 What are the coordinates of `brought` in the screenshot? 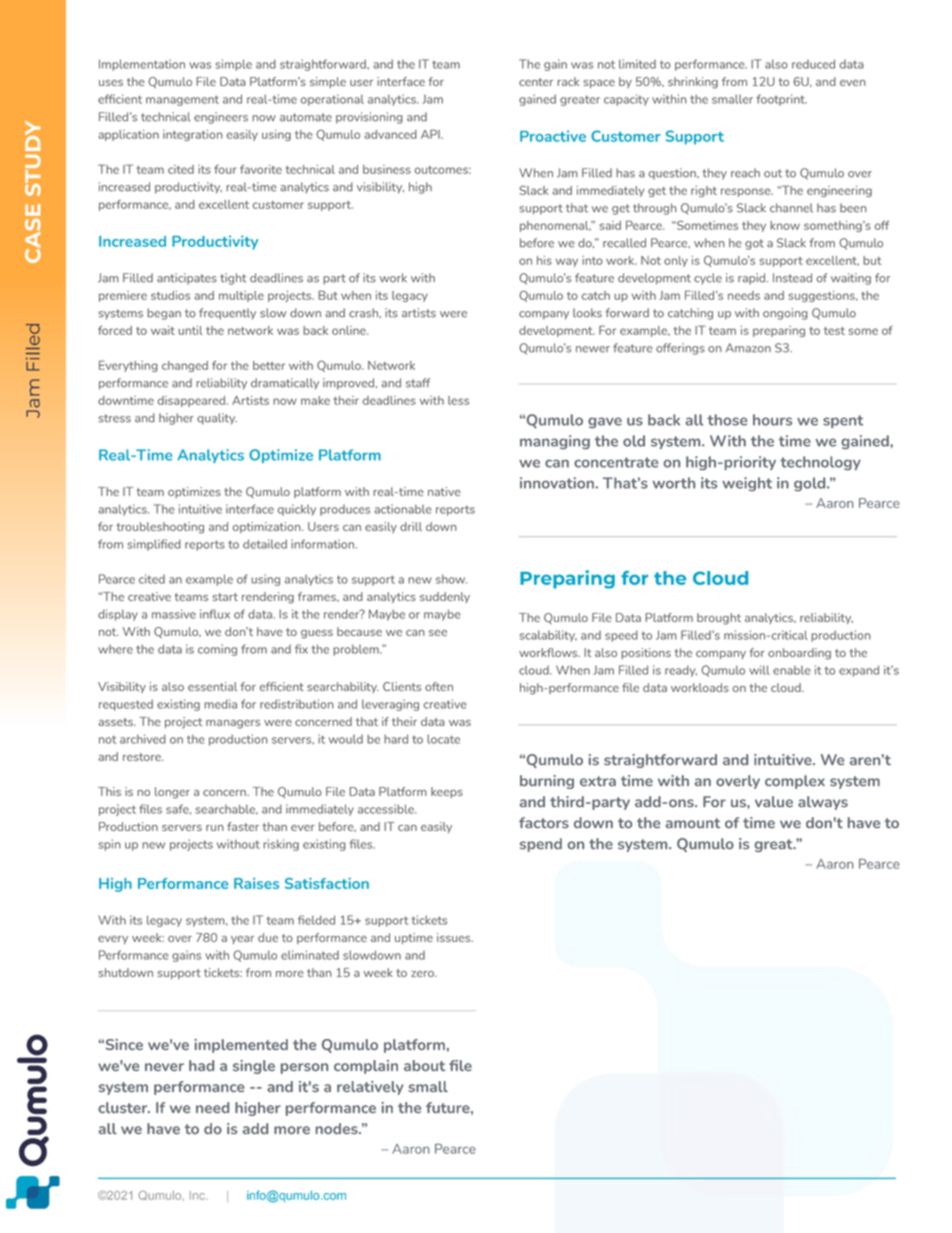 It's located at (719, 619).
